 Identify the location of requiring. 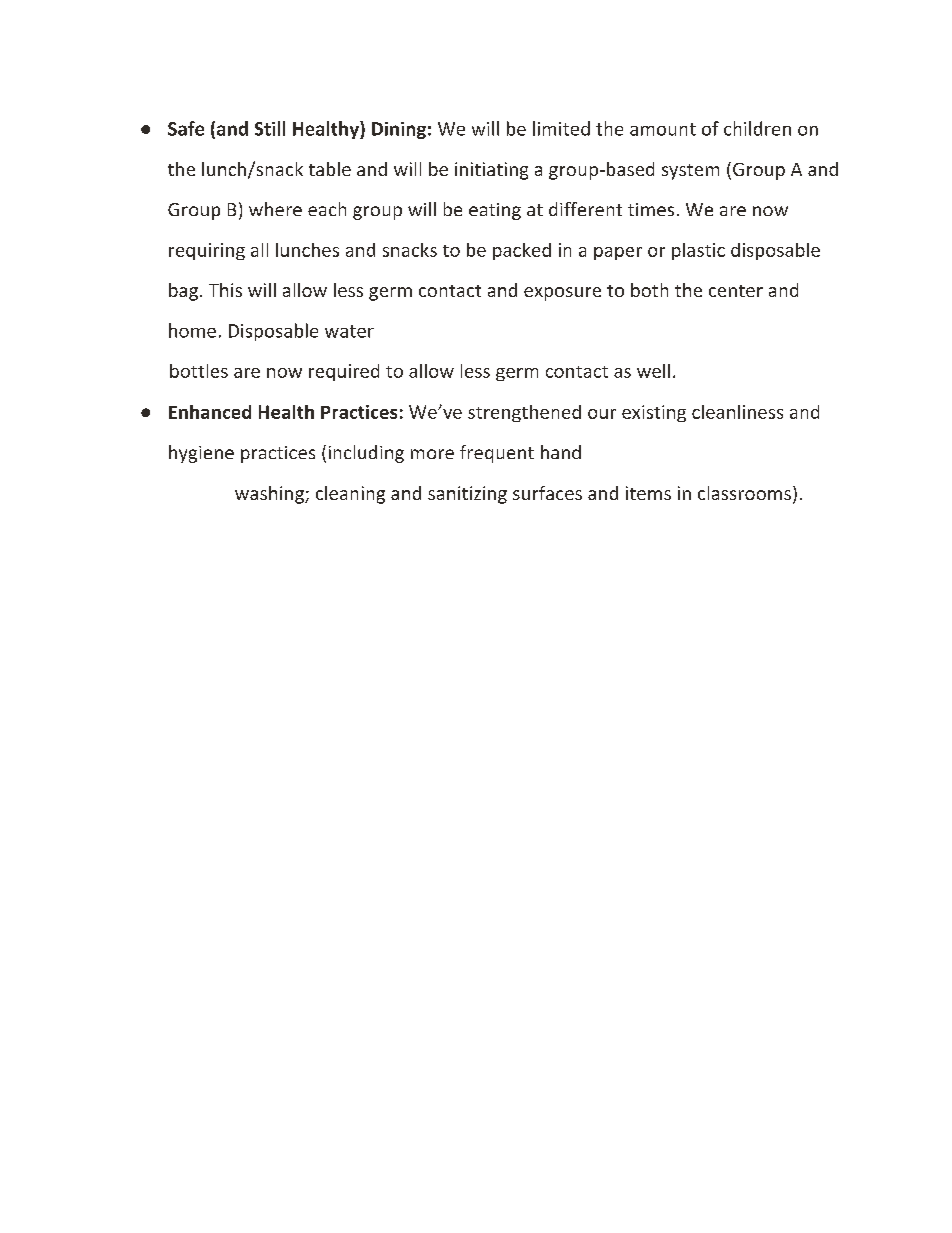
(207, 251).
